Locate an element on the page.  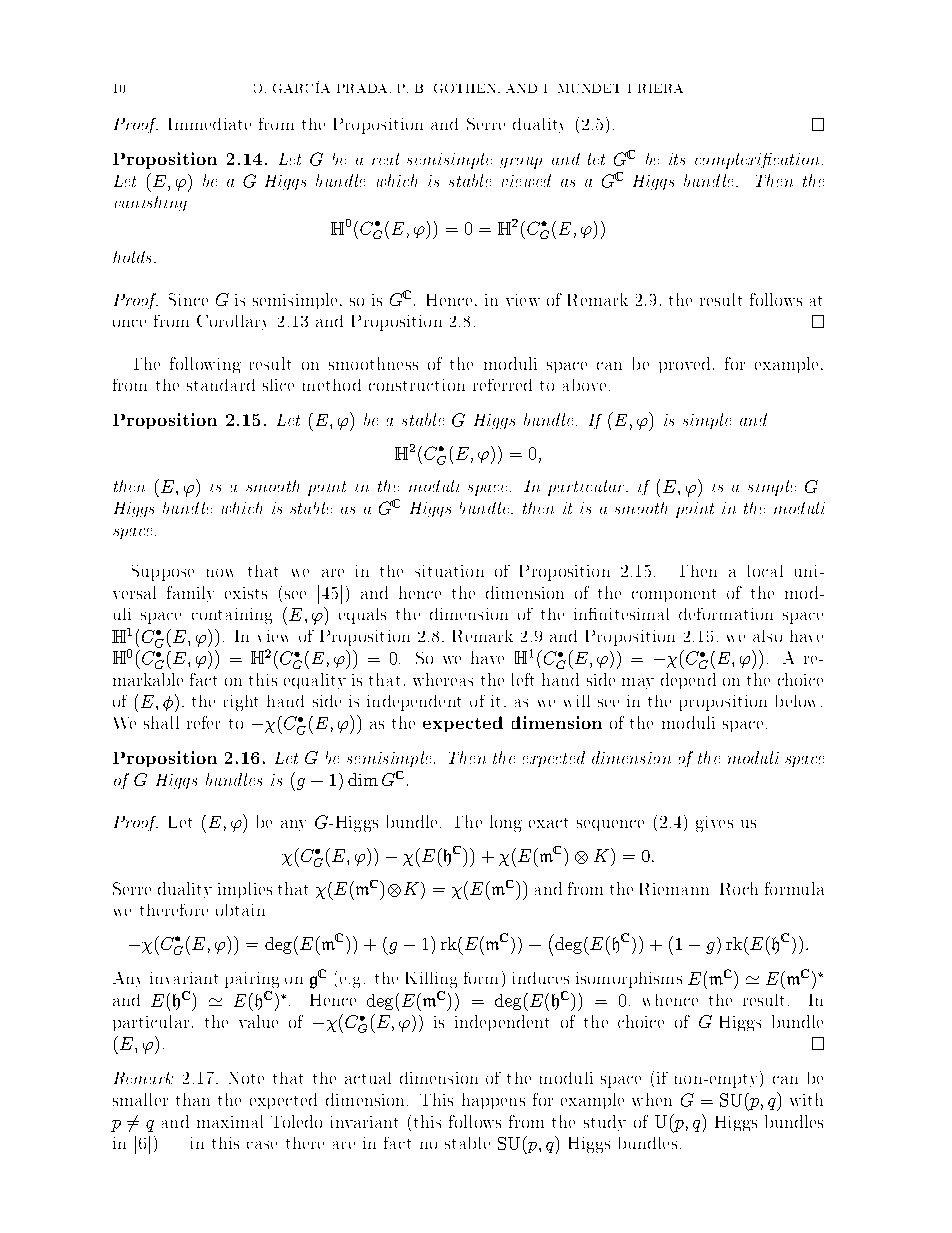
maximal is located at coordinates (230, 1121).
